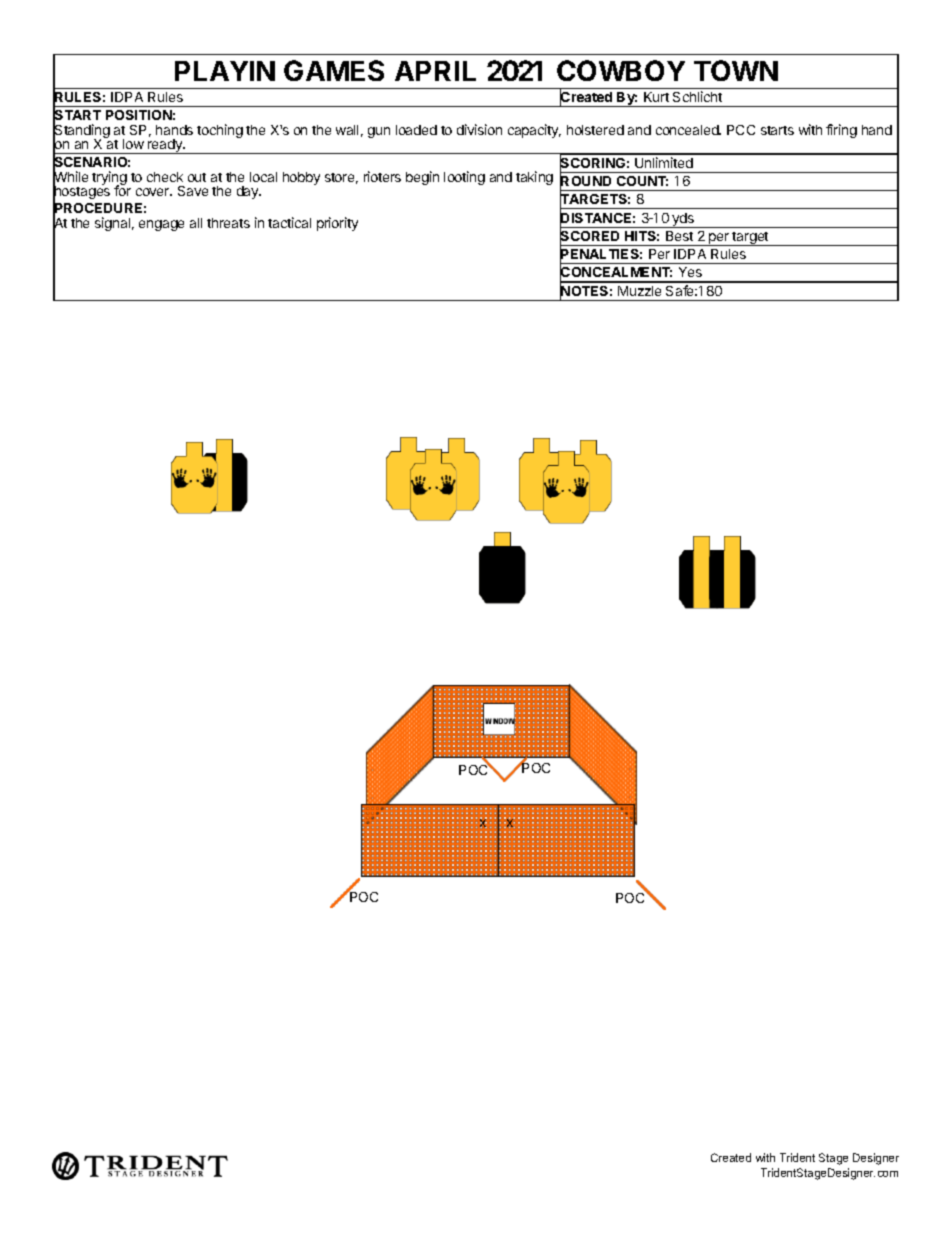 This screenshot has height=1233, width=952. What do you see at coordinates (161, 225) in the screenshot?
I see `engage` at bounding box center [161, 225].
